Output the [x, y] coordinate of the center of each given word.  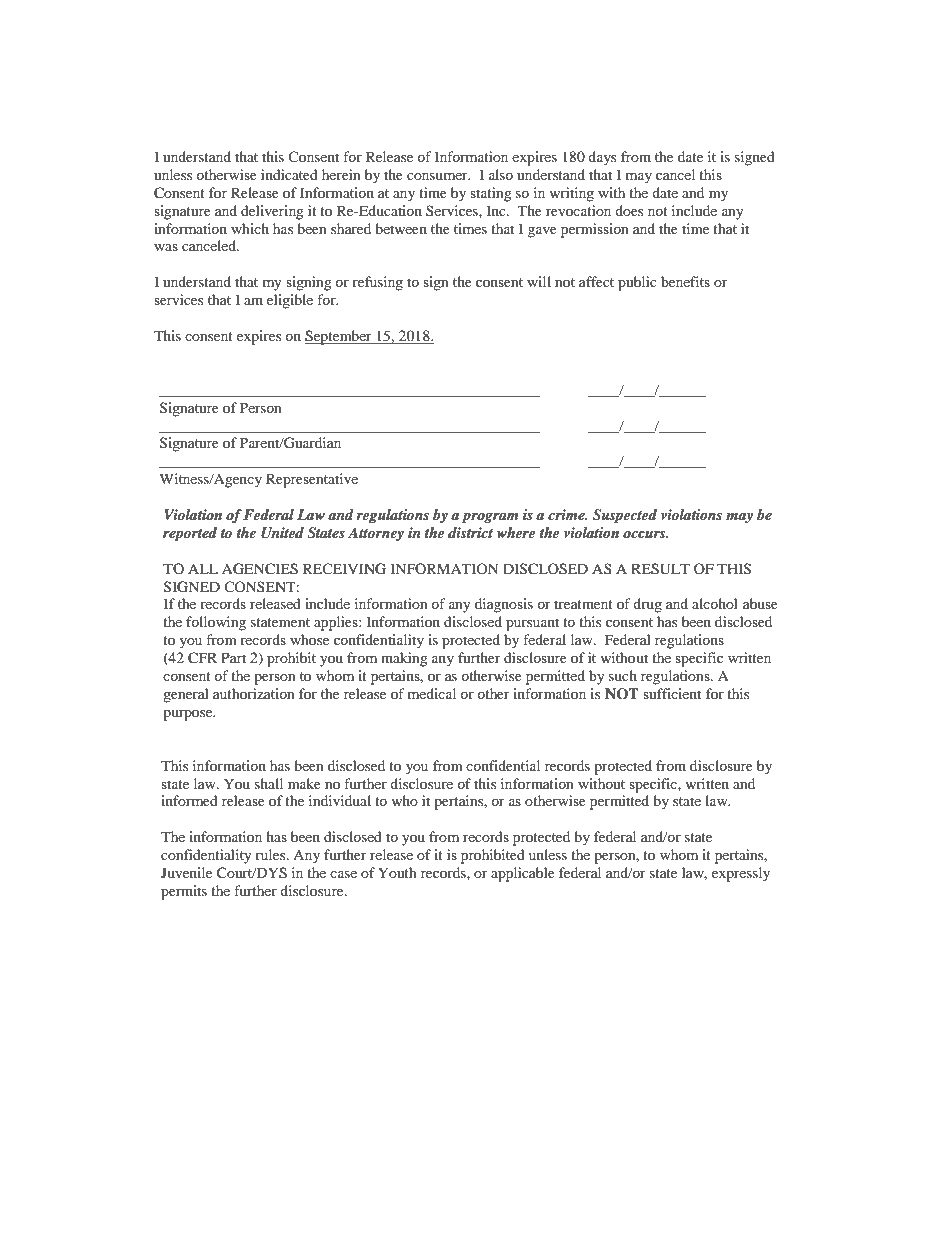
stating [491, 194]
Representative [312, 480]
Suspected [625, 516]
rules [271, 854]
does [629, 210]
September [339, 337]
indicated [289, 174]
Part [233, 657]
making [404, 659]
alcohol [715, 603]
